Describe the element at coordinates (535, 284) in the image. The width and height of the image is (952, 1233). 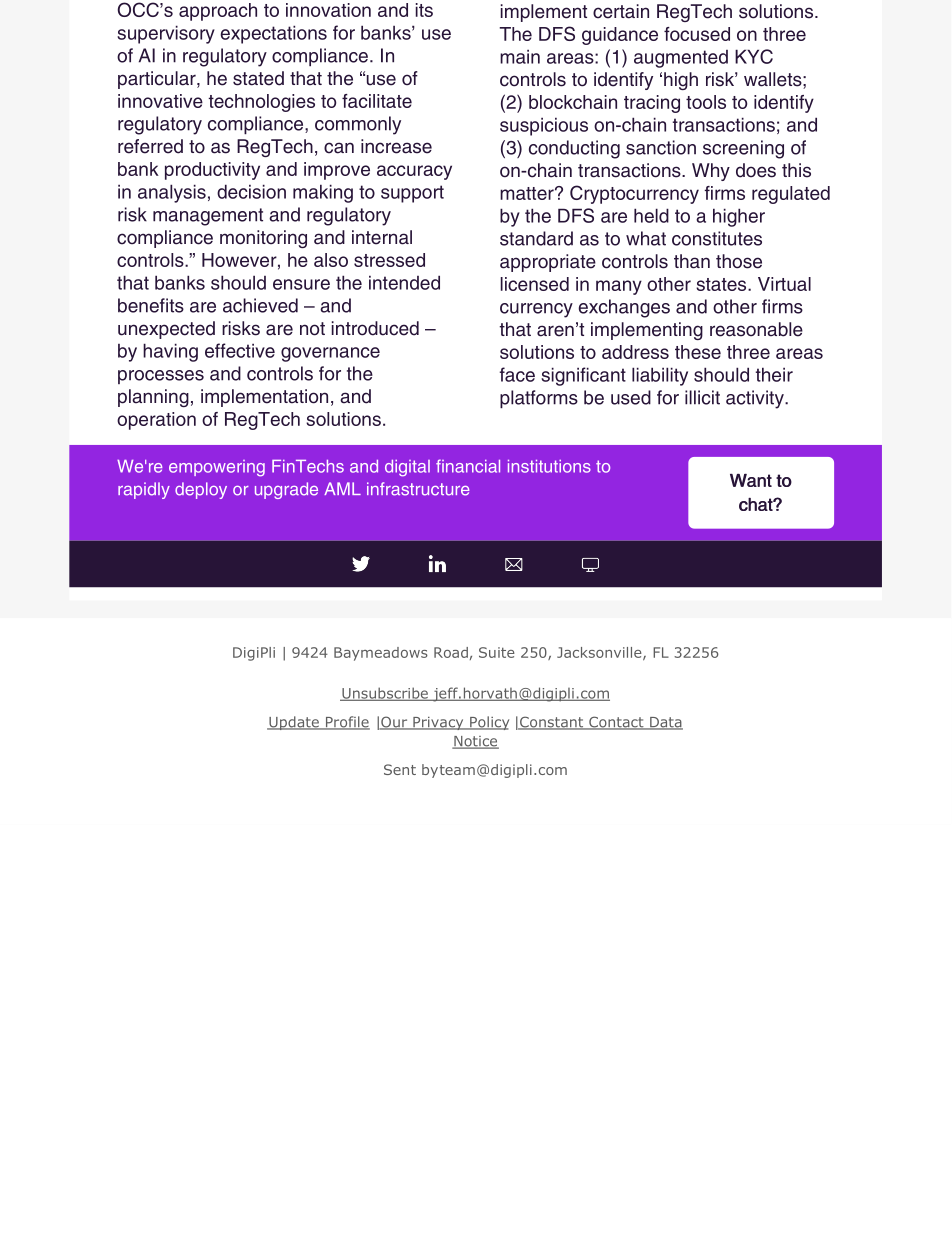
I see `licensed` at that location.
